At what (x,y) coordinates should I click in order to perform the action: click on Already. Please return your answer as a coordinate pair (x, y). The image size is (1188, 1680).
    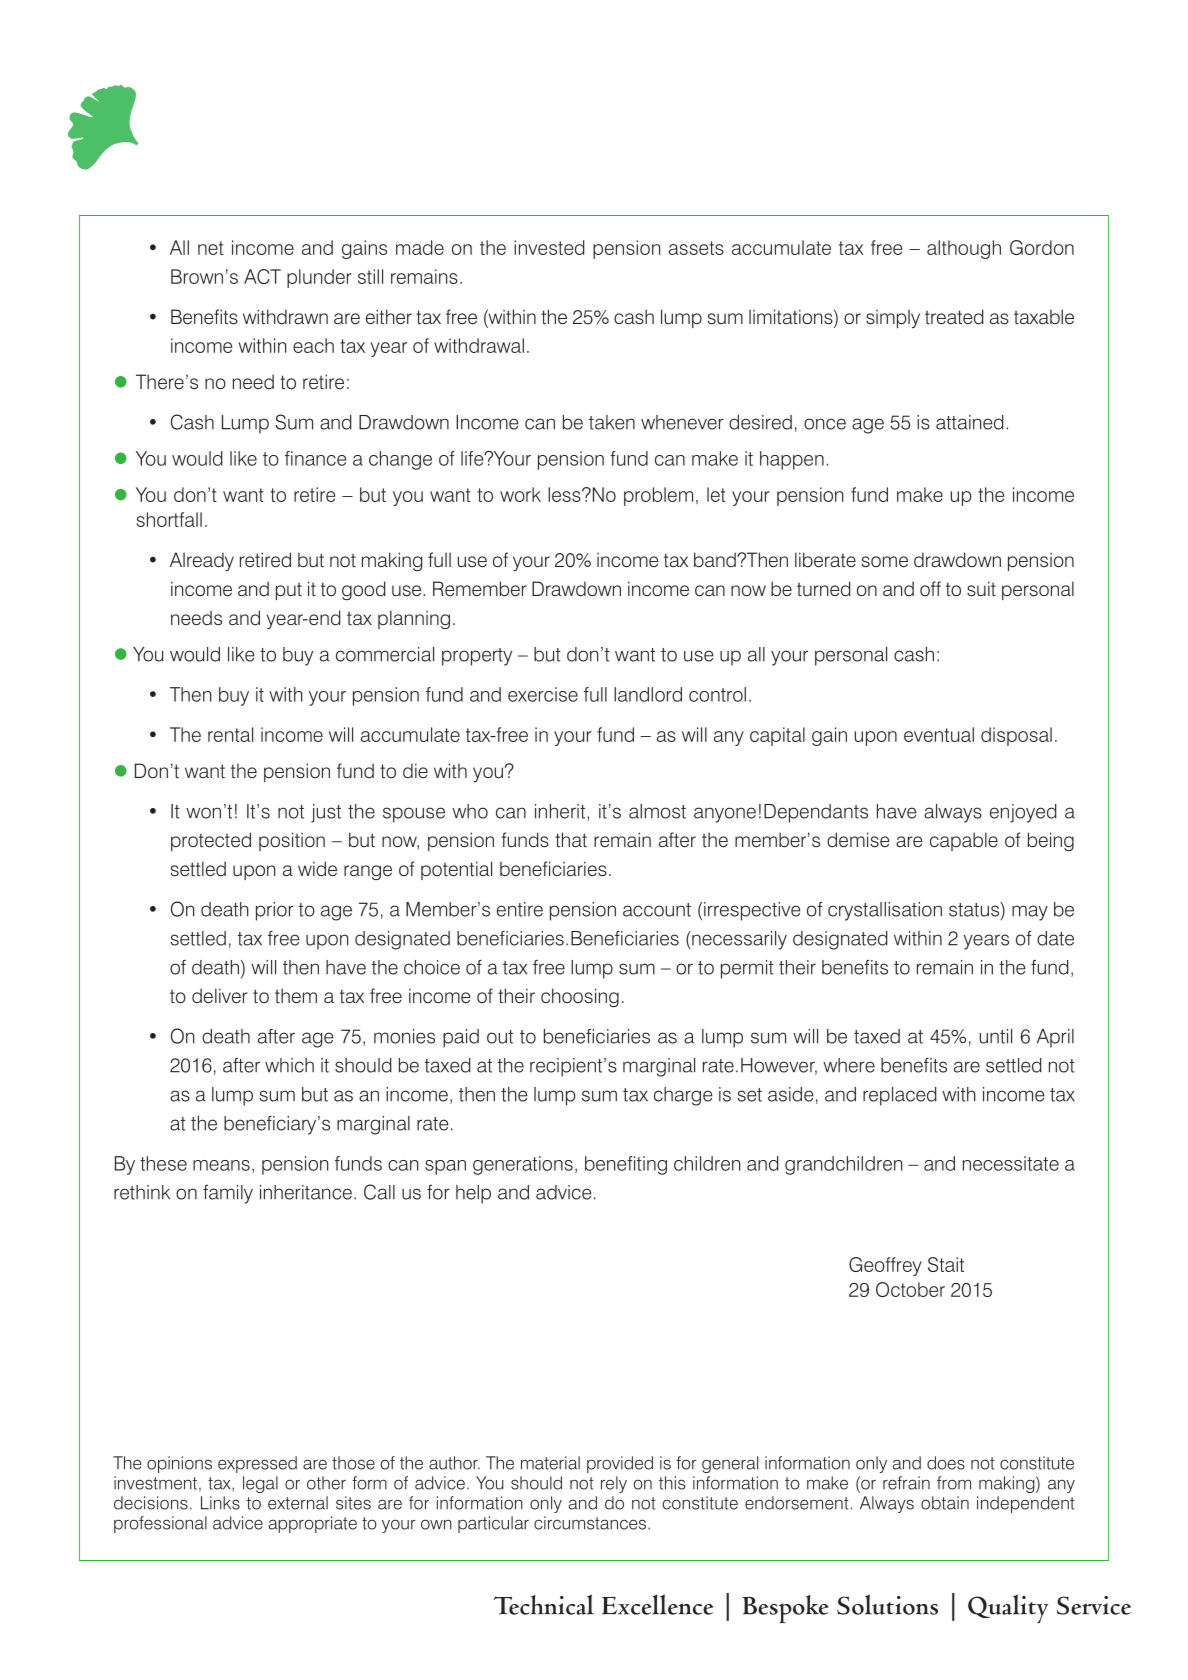
    Looking at the image, I should click on (202, 562).
